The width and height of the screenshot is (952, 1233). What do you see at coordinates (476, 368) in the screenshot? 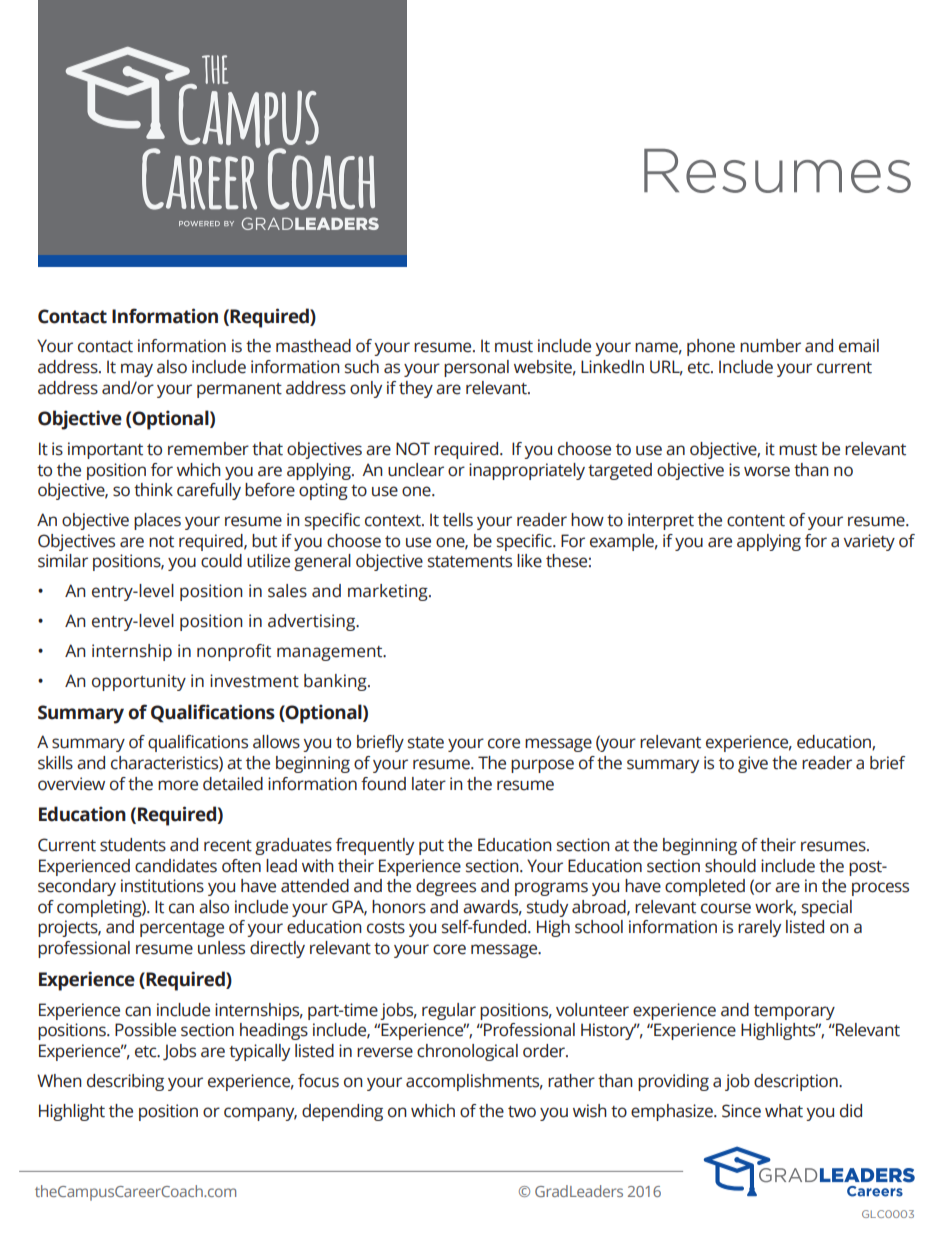
I see `personal` at bounding box center [476, 368].
